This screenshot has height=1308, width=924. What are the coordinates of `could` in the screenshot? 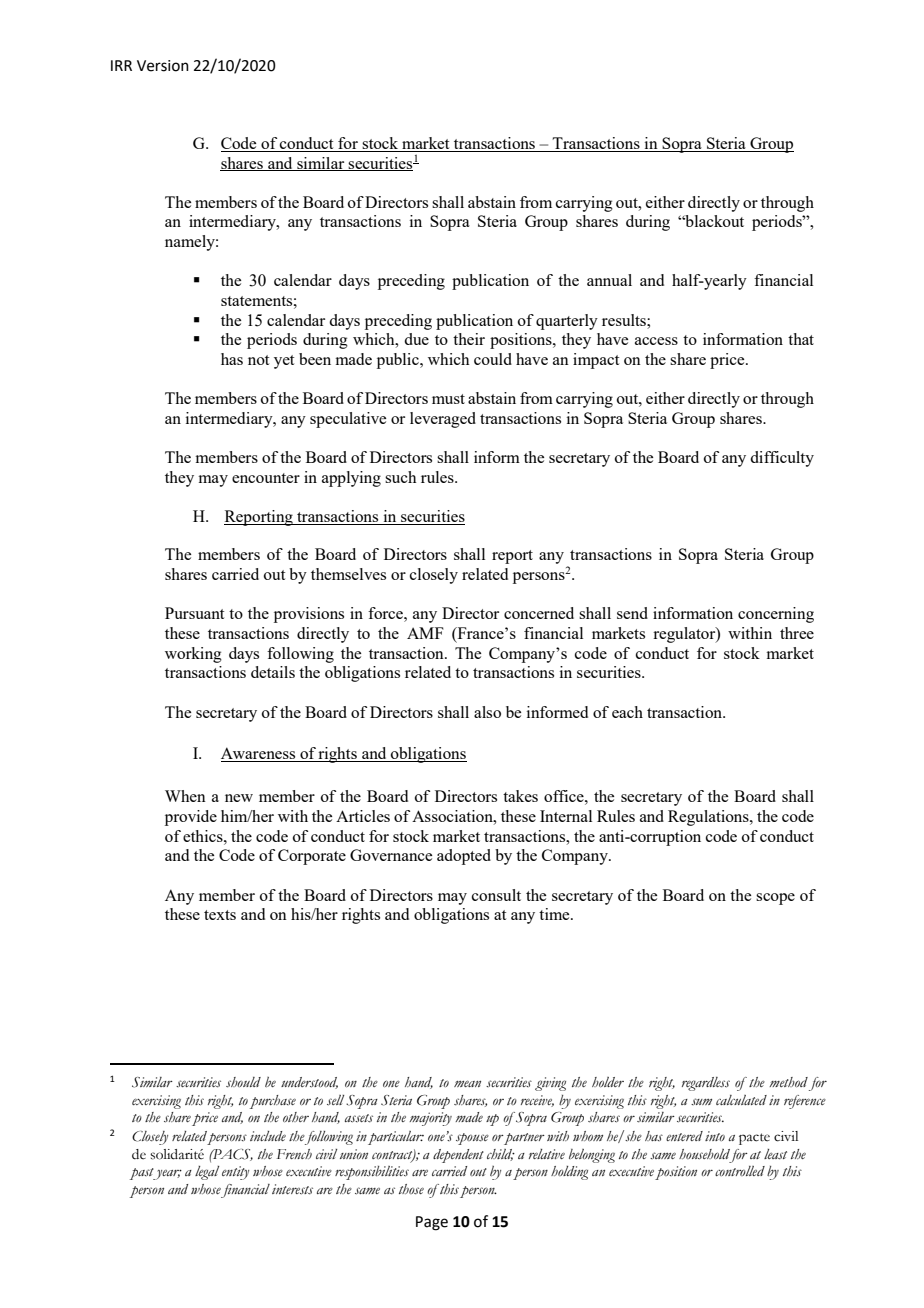 It's located at (493, 359).
